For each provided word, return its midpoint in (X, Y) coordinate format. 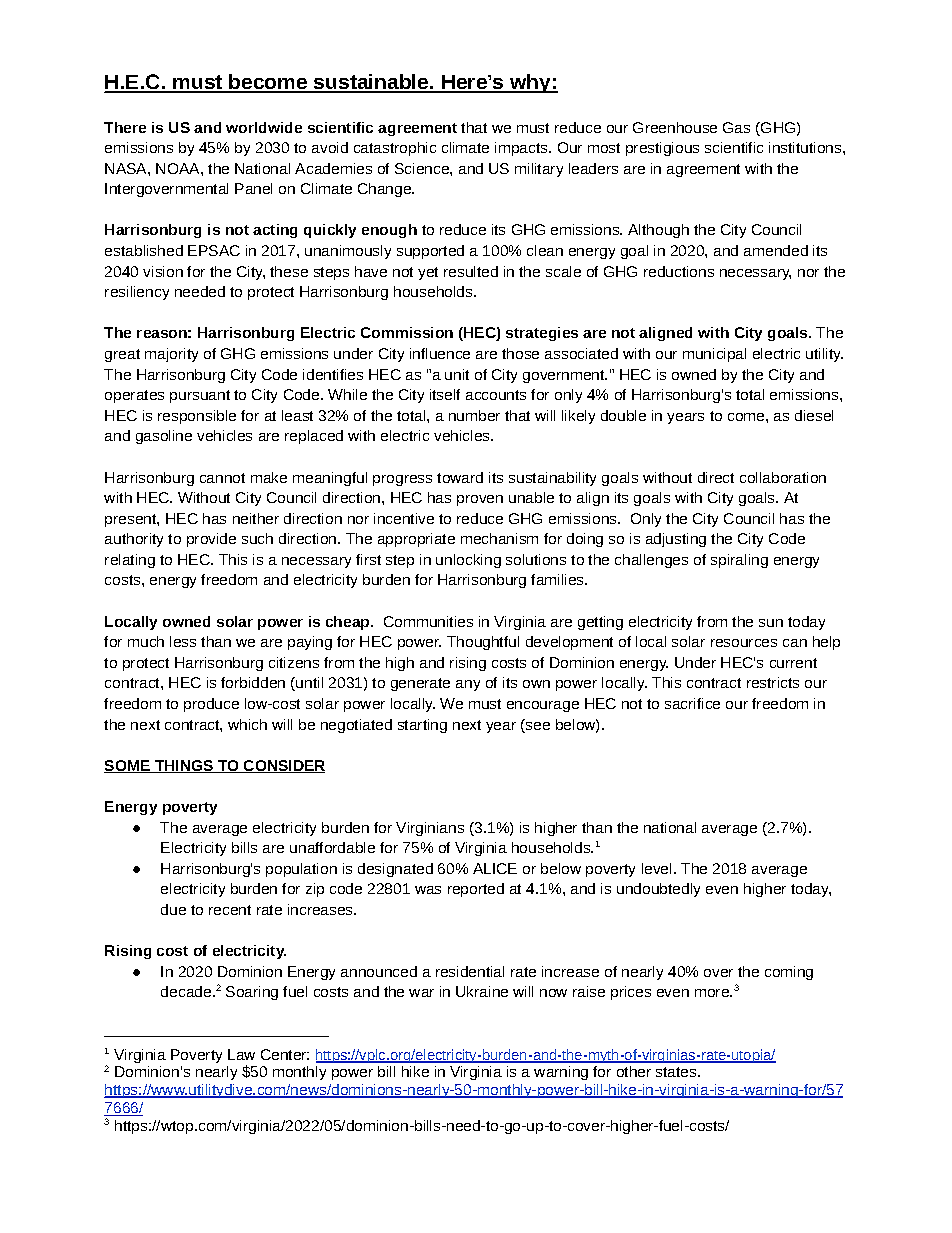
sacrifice (692, 703)
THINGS (184, 766)
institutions (806, 147)
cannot (222, 478)
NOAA (179, 168)
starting (422, 726)
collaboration (783, 477)
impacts (522, 149)
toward (460, 477)
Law (241, 1054)
